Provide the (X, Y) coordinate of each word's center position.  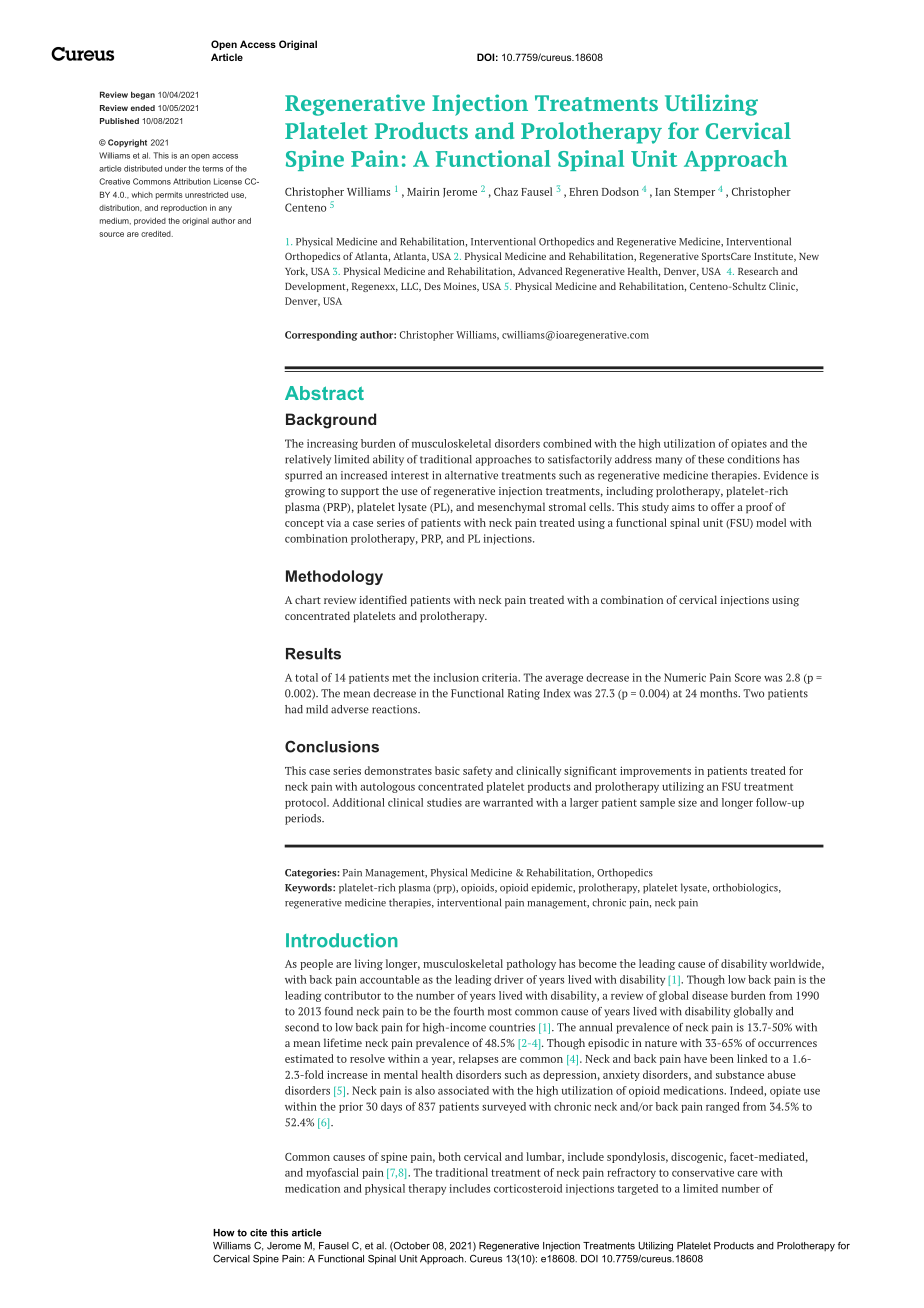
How (224, 1233)
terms (213, 169)
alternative (471, 475)
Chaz (506, 191)
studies (444, 802)
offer (723, 506)
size (687, 802)
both (449, 1156)
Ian (663, 192)
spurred (303, 476)
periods (304, 819)
